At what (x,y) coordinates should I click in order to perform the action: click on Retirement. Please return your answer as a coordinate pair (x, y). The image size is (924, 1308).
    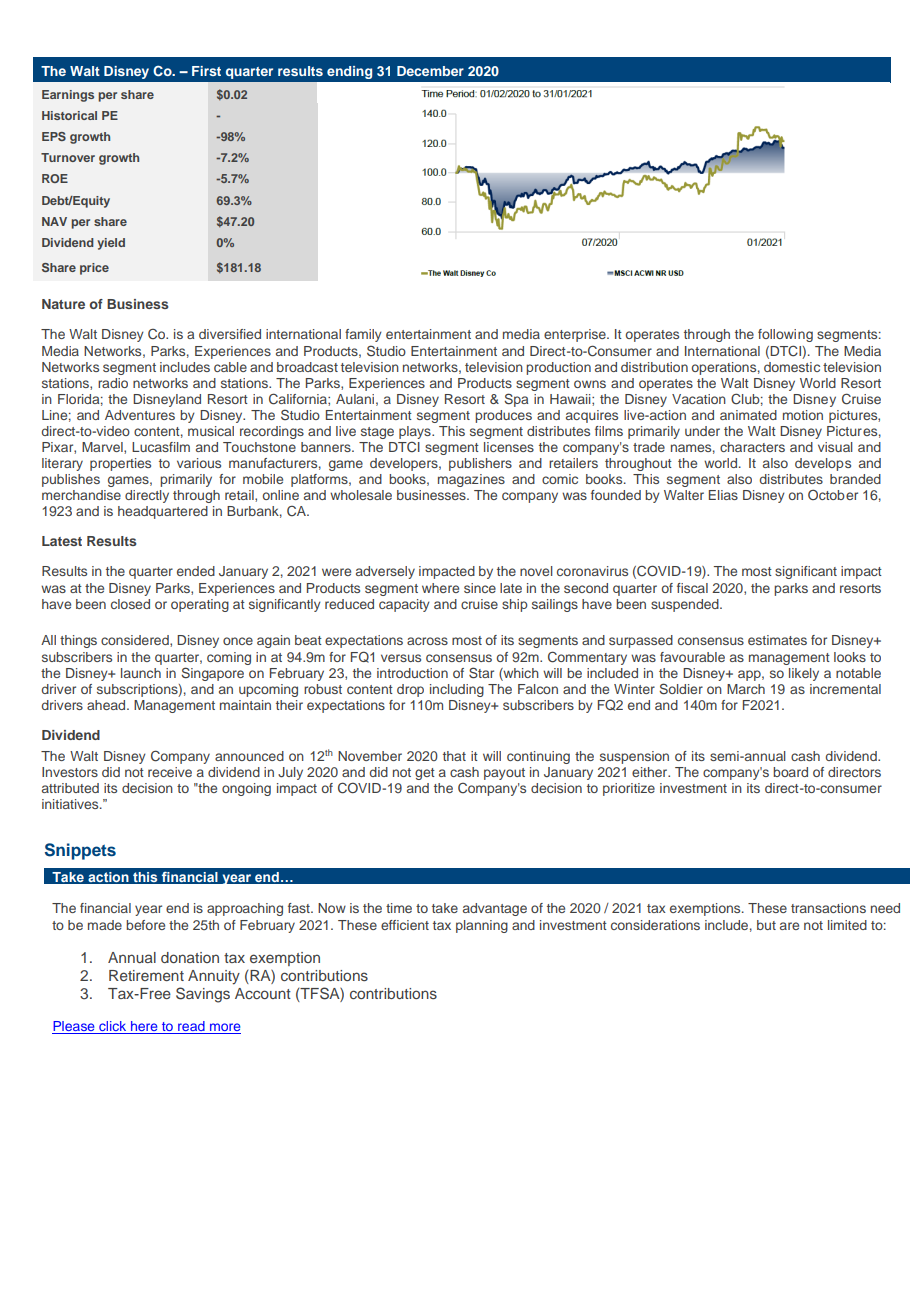
    Looking at the image, I should click on (146, 975).
